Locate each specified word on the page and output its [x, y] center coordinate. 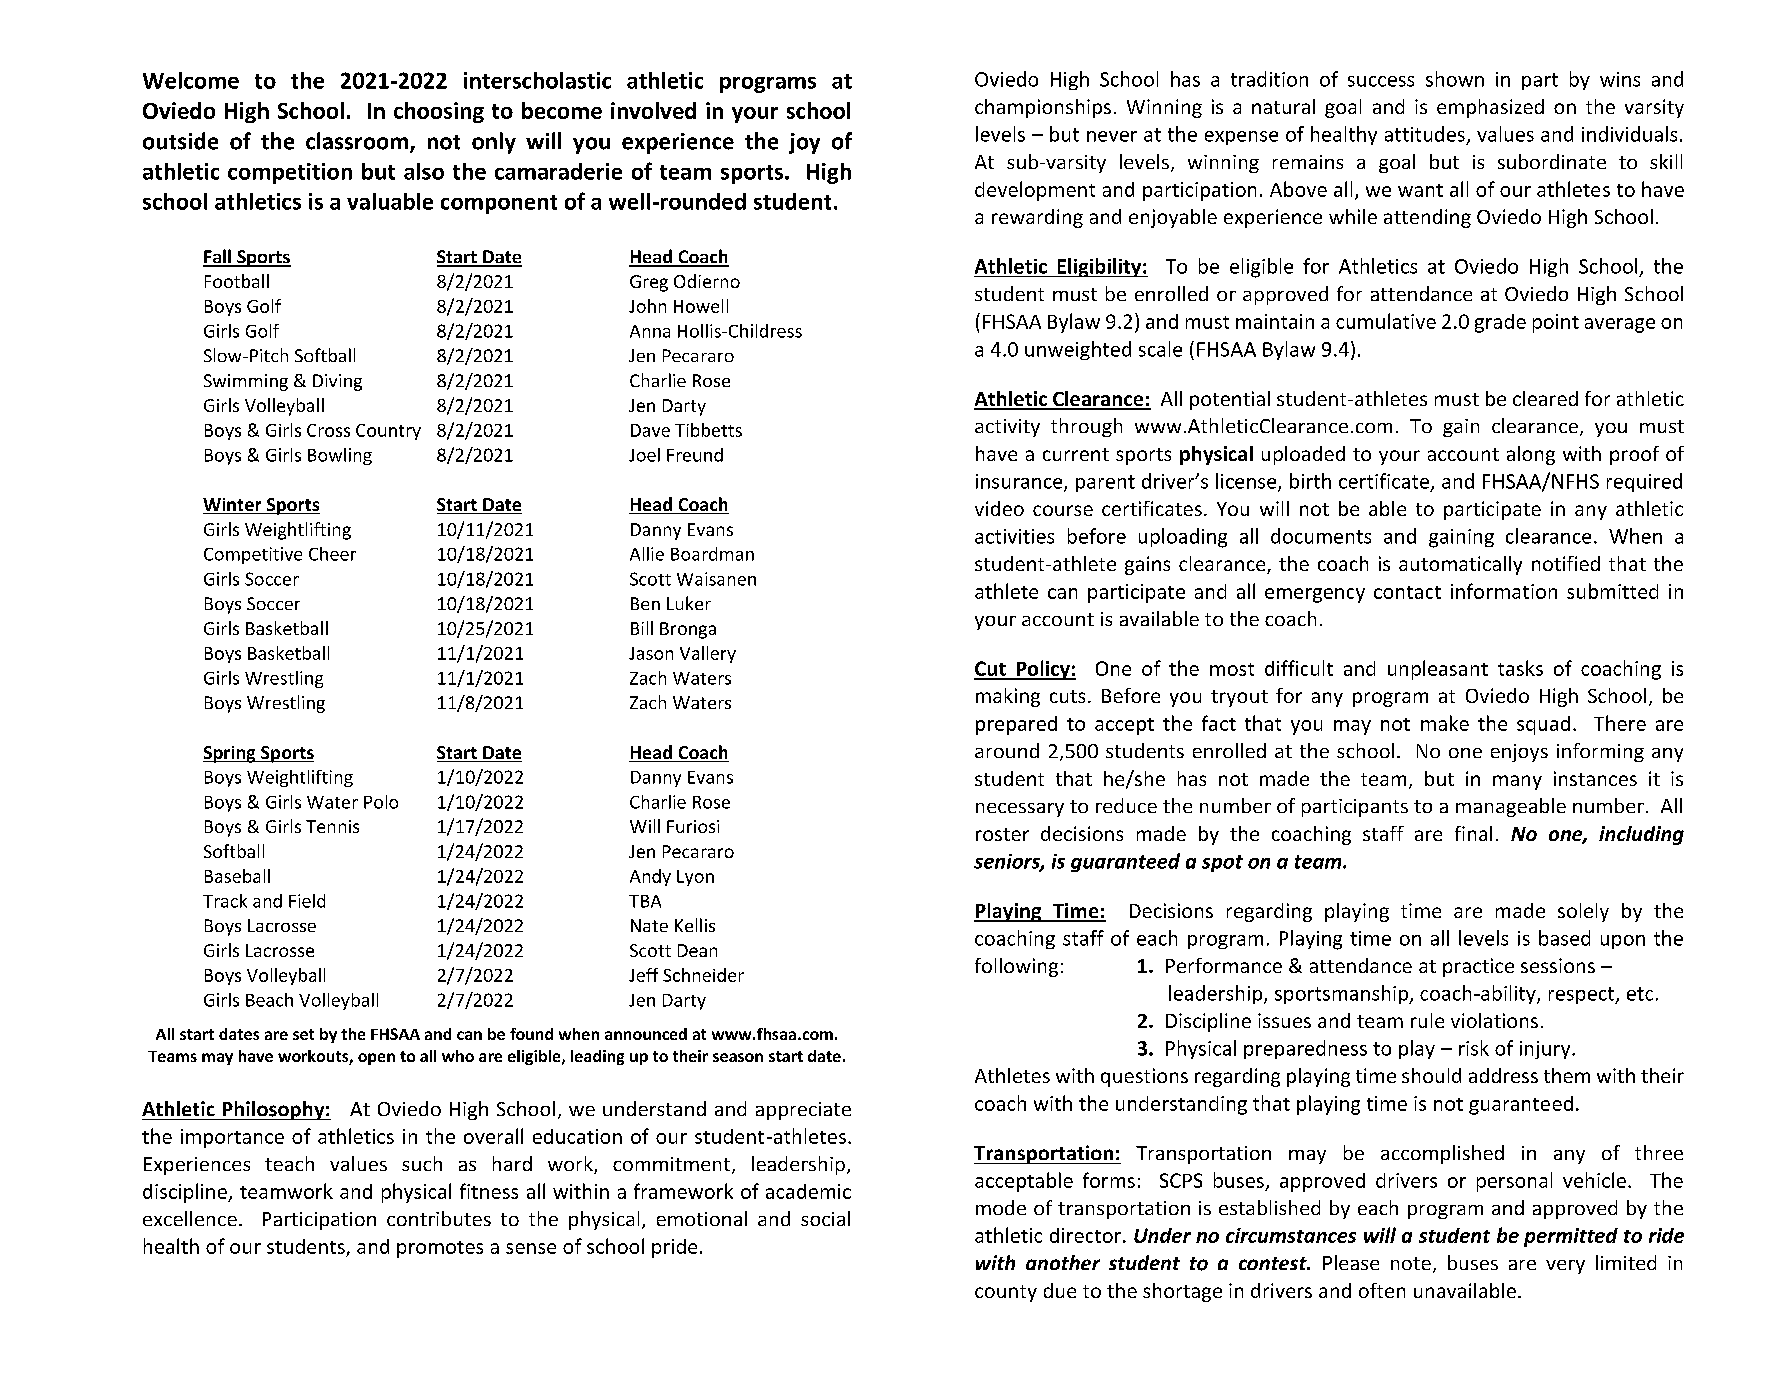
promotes [440, 1249]
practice [1478, 967]
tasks [1520, 668]
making [1008, 697]
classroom [357, 141]
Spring [230, 754]
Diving [337, 382]
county [1006, 1293]
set [303, 1034]
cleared [1545, 398]
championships [1043, 108]
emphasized [1490, 108]
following [1016, 967]
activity [1007, 428]
